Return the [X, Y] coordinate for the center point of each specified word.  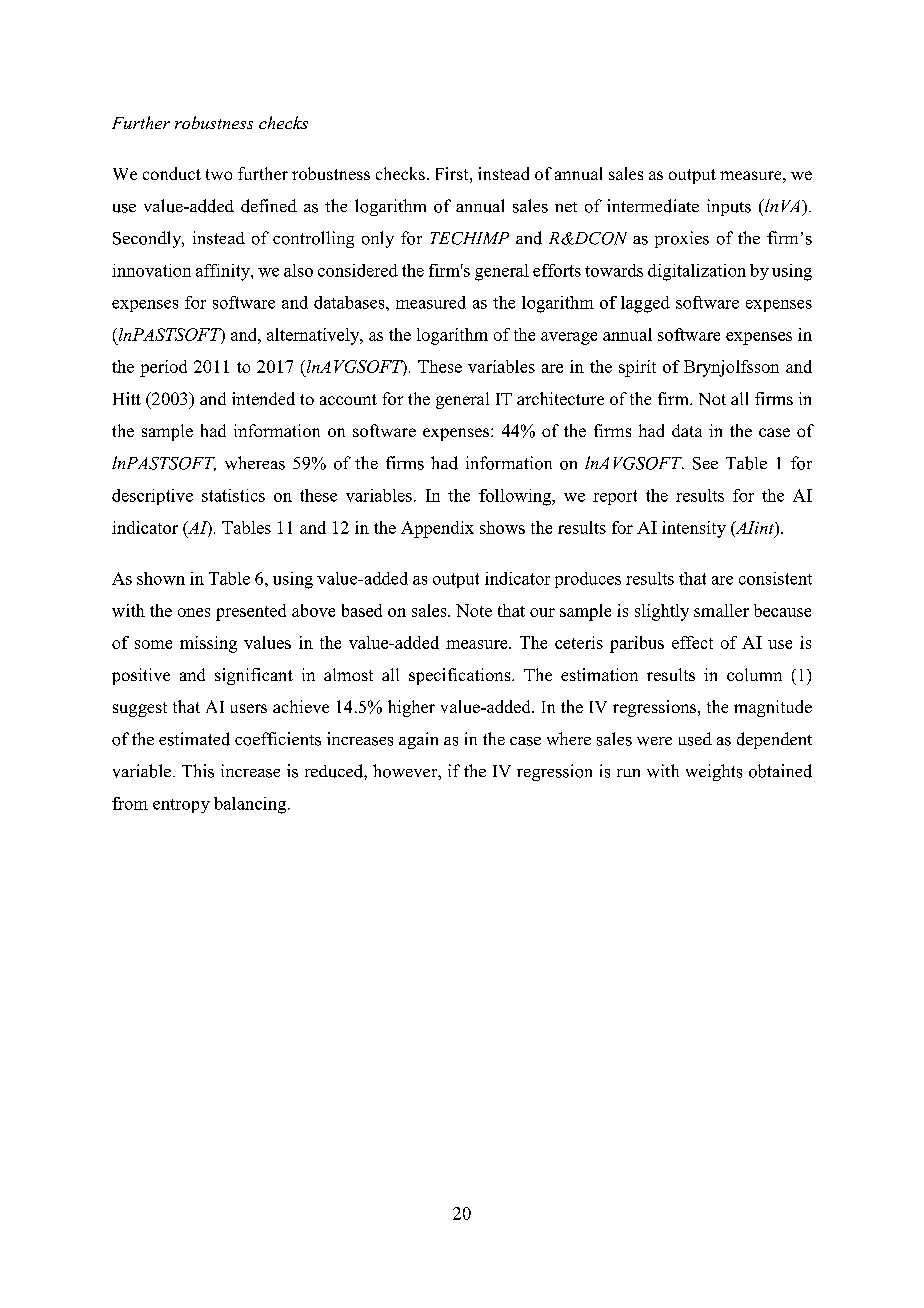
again [418, 740]
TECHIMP [470, 238]
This [198, 771]
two [219, 174]
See [705, 463]
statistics [233, 495]
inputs [729, 207]
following [516, 497]
